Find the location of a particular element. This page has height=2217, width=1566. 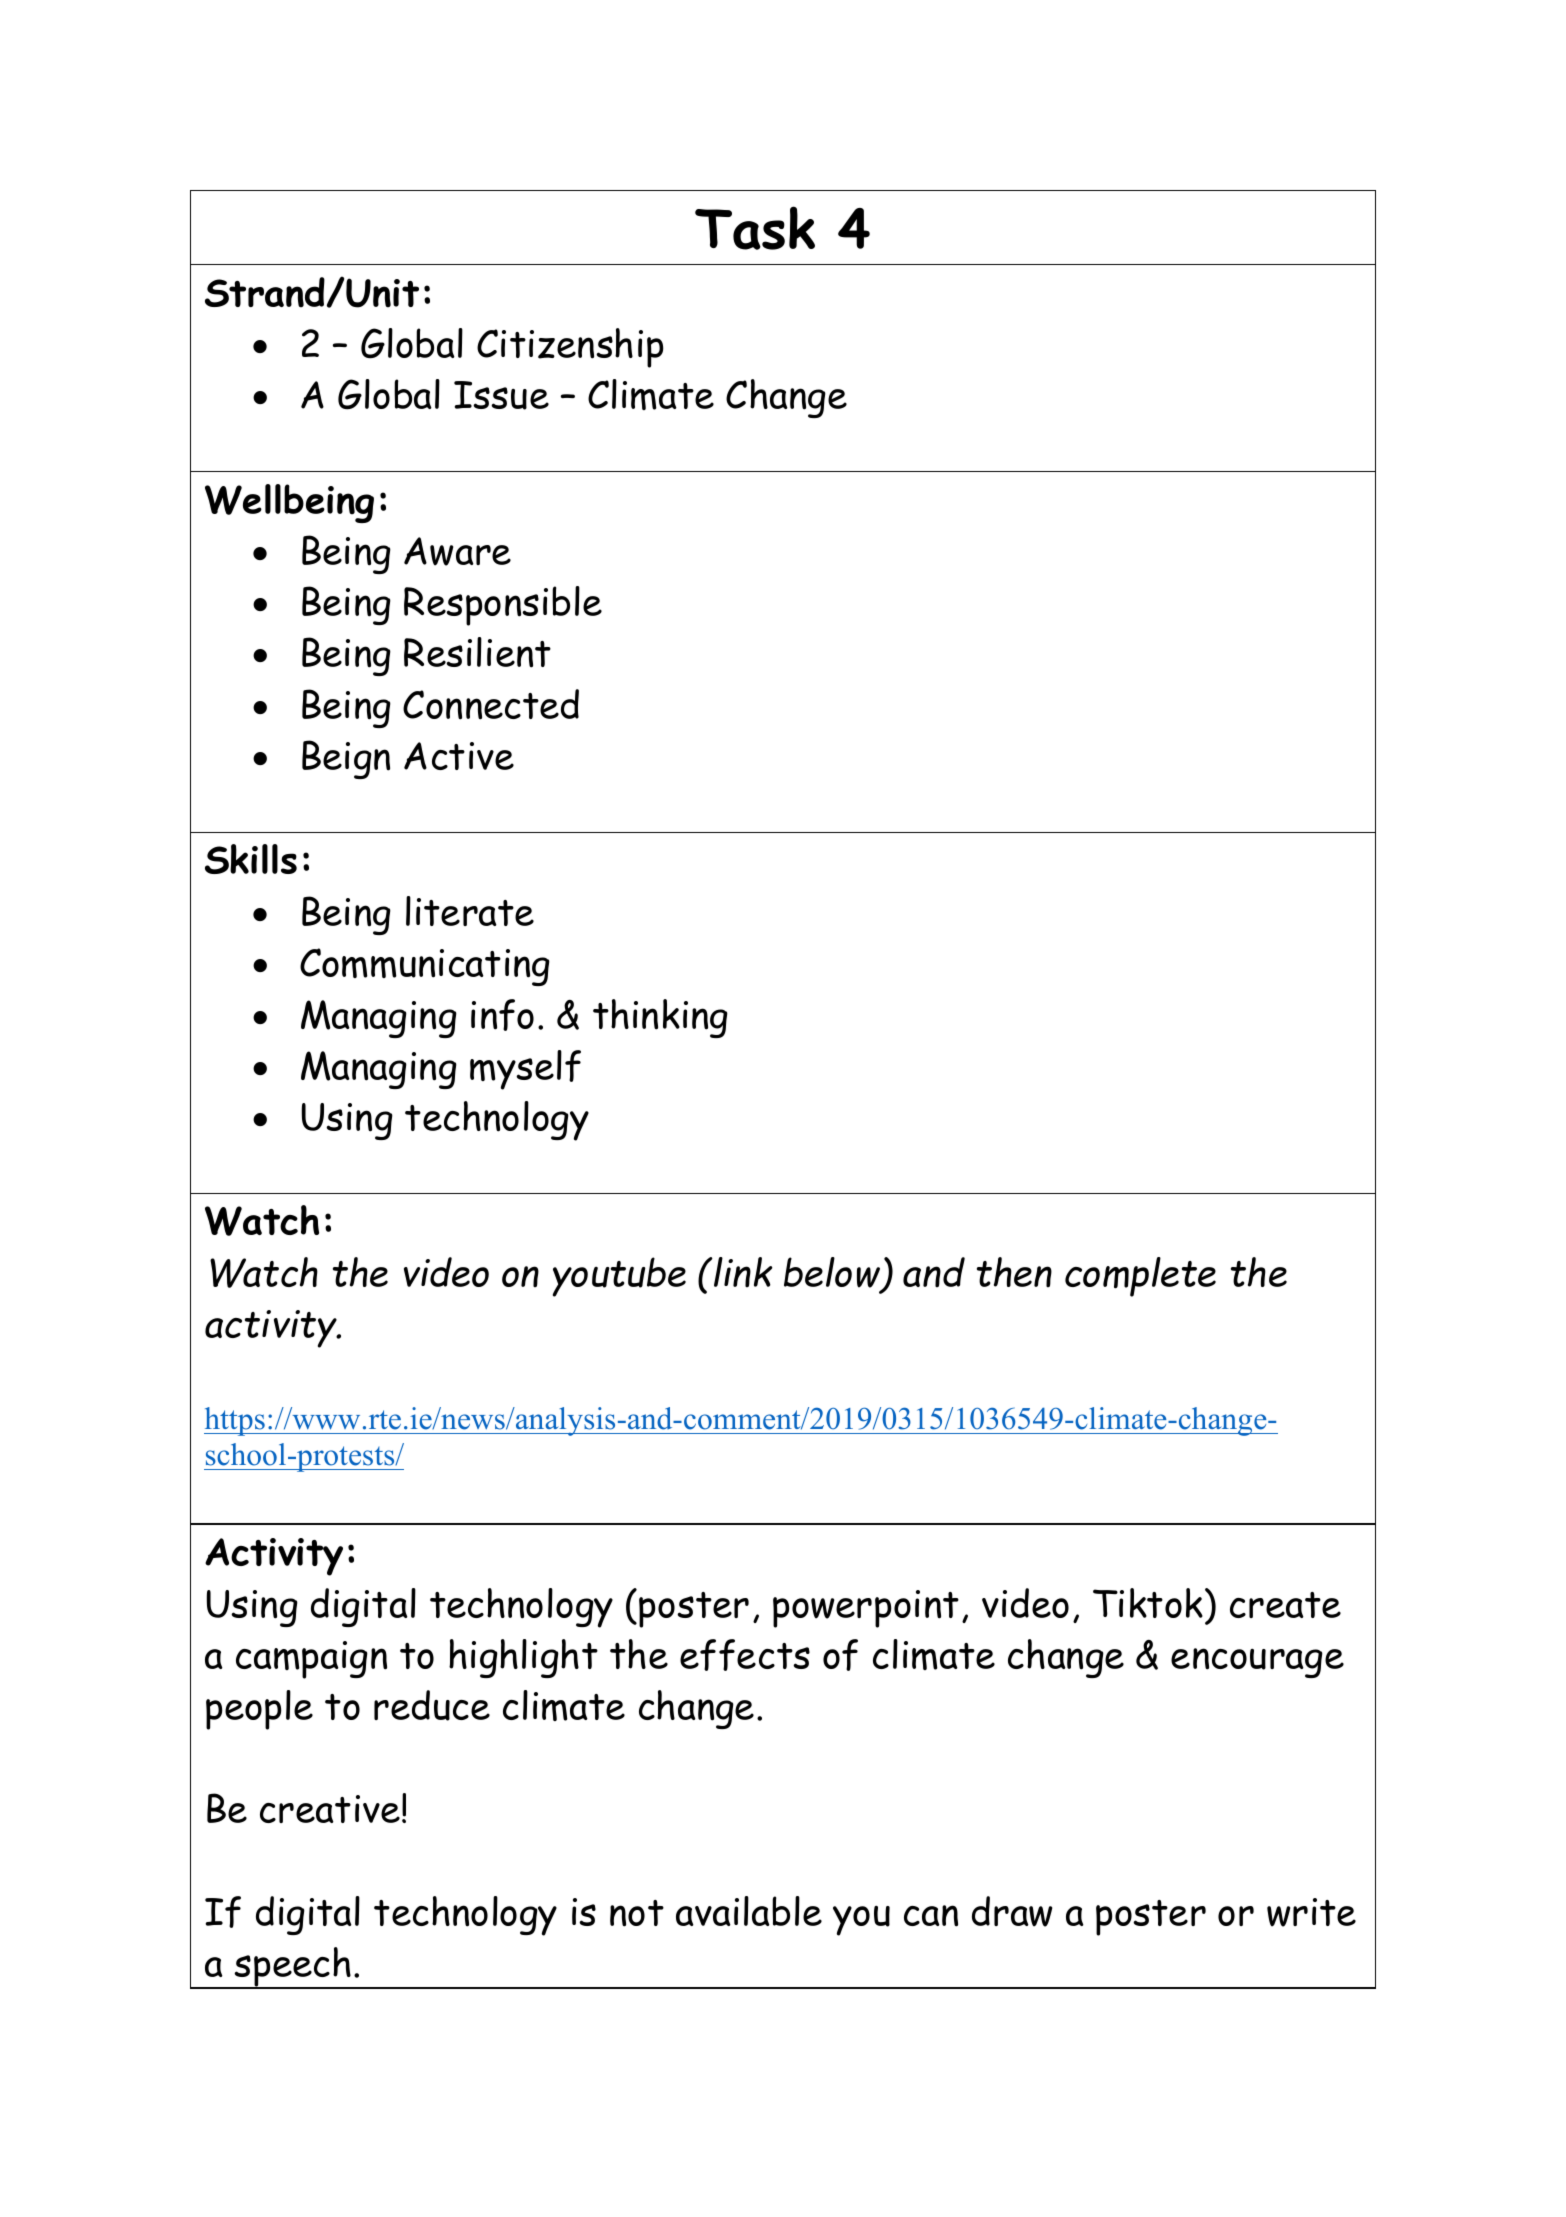

speech is located at coordinates (293, 1968).
